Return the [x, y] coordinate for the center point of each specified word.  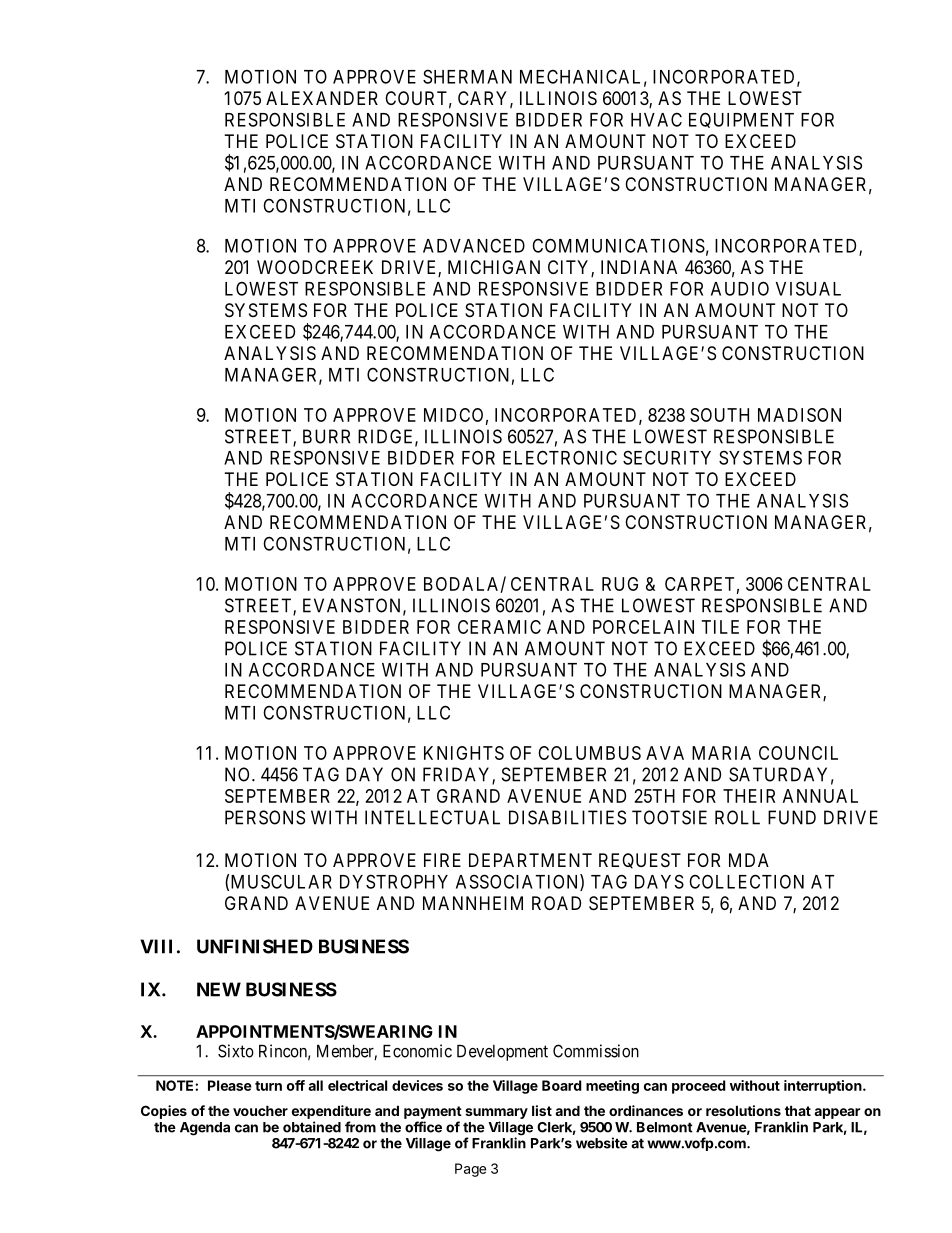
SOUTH [719, 415]
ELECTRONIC [560, 457]
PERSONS [265, 817]
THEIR [749, 796]
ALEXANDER [322, 98]
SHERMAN [467, 76]
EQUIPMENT [741, 120]
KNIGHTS [464, 753]
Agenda [205, 1129]
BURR [326, 436]
